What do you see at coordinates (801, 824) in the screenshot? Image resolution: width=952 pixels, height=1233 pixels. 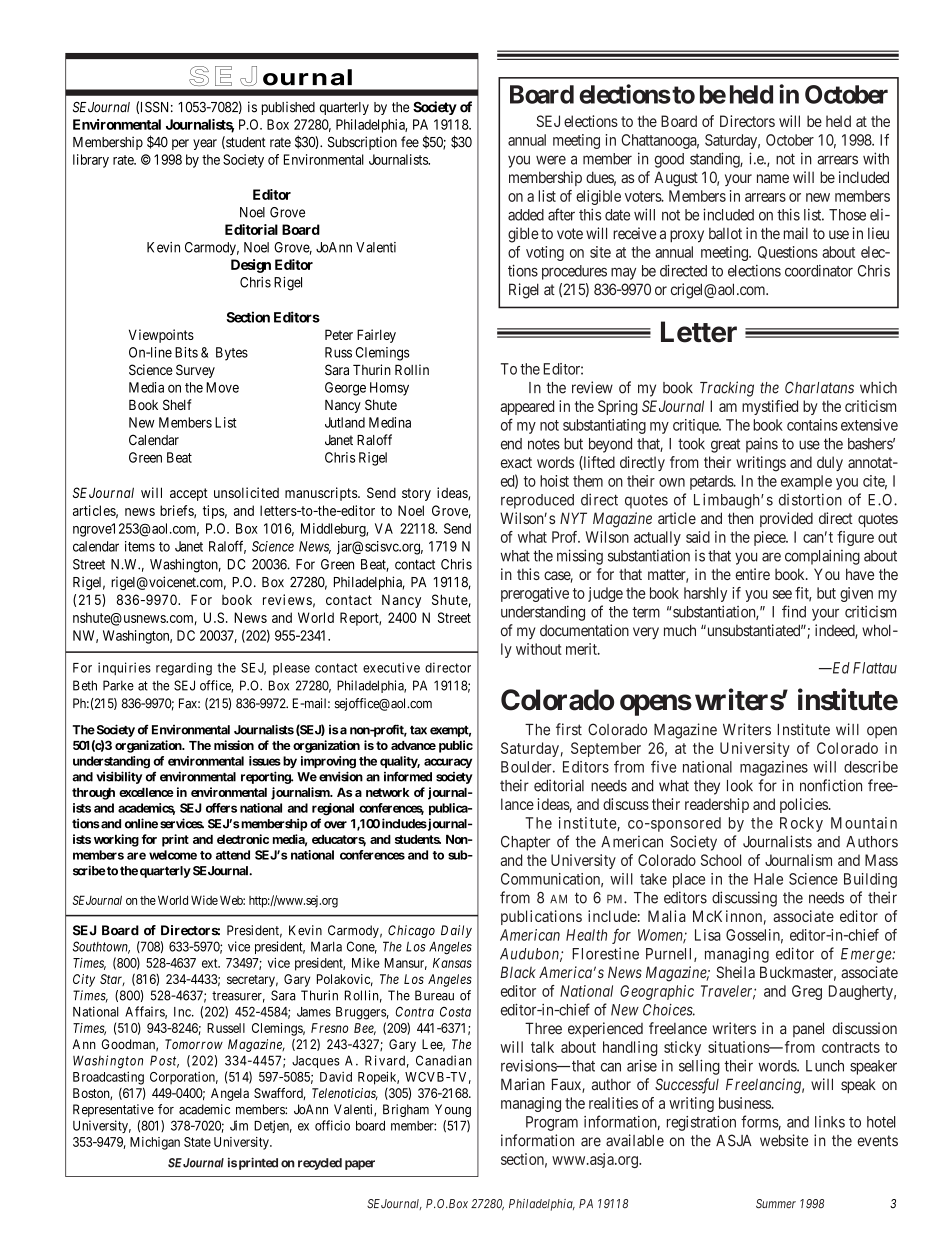 I see `Rocky` at bounding box center [801, 824].
